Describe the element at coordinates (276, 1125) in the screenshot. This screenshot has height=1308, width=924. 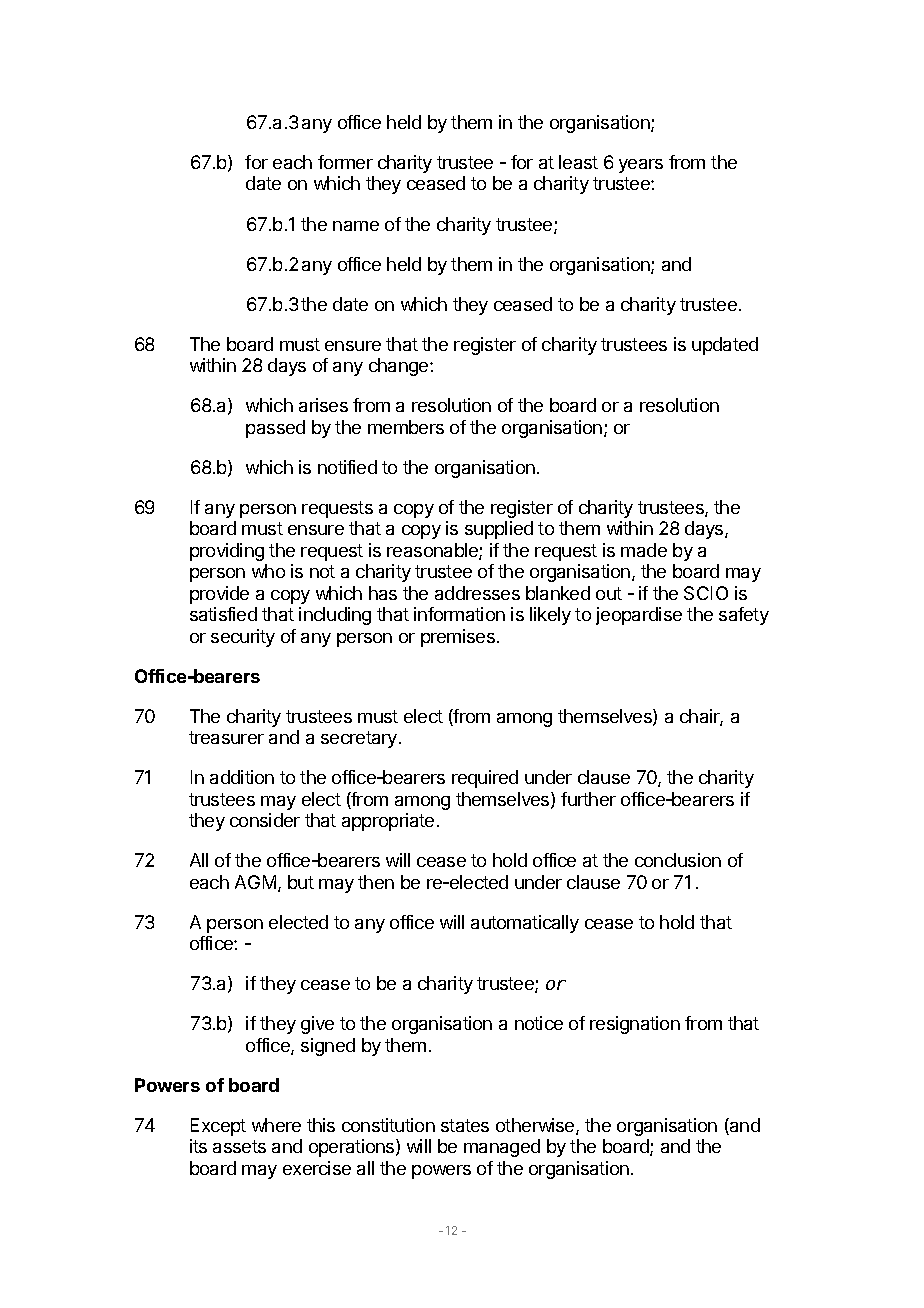
I see `where` at that location.
